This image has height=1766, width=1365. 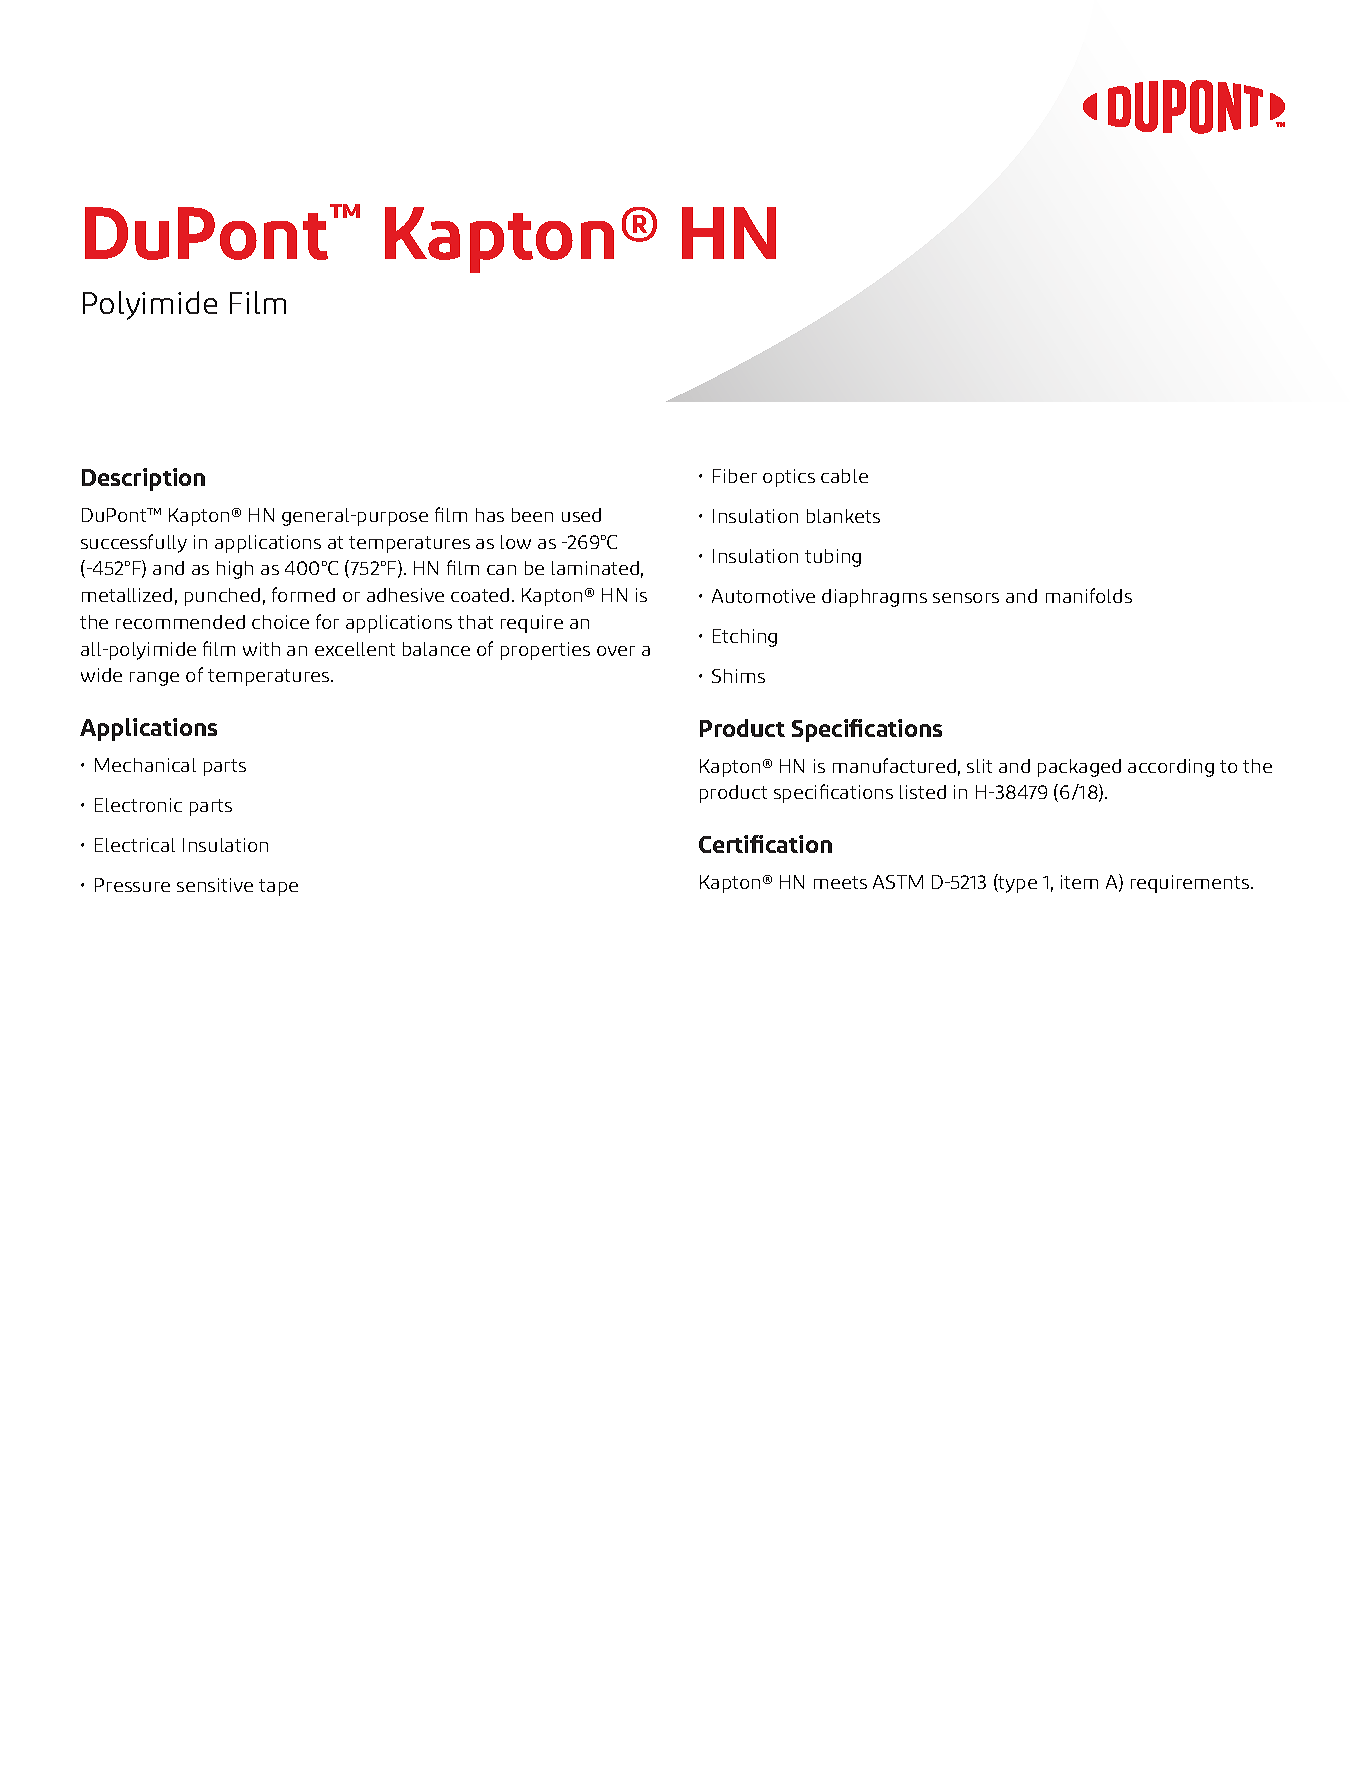 What do you see at coordinates (145, 765) in the image?
I see `Mechanical` at bounding box center [145, 765].
